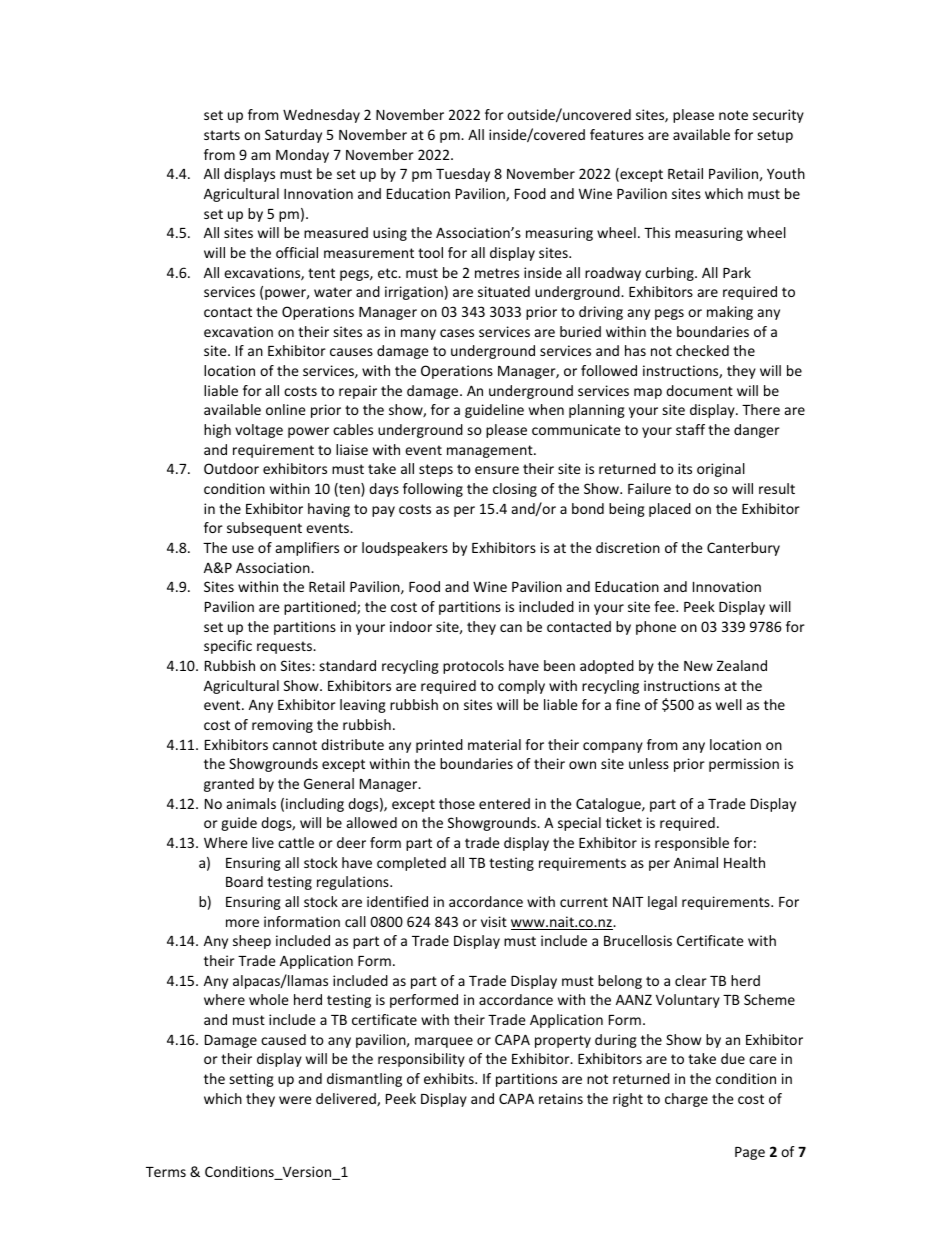 The image size is (952, 1233). I want to click on protocols, so click(473, 667).
